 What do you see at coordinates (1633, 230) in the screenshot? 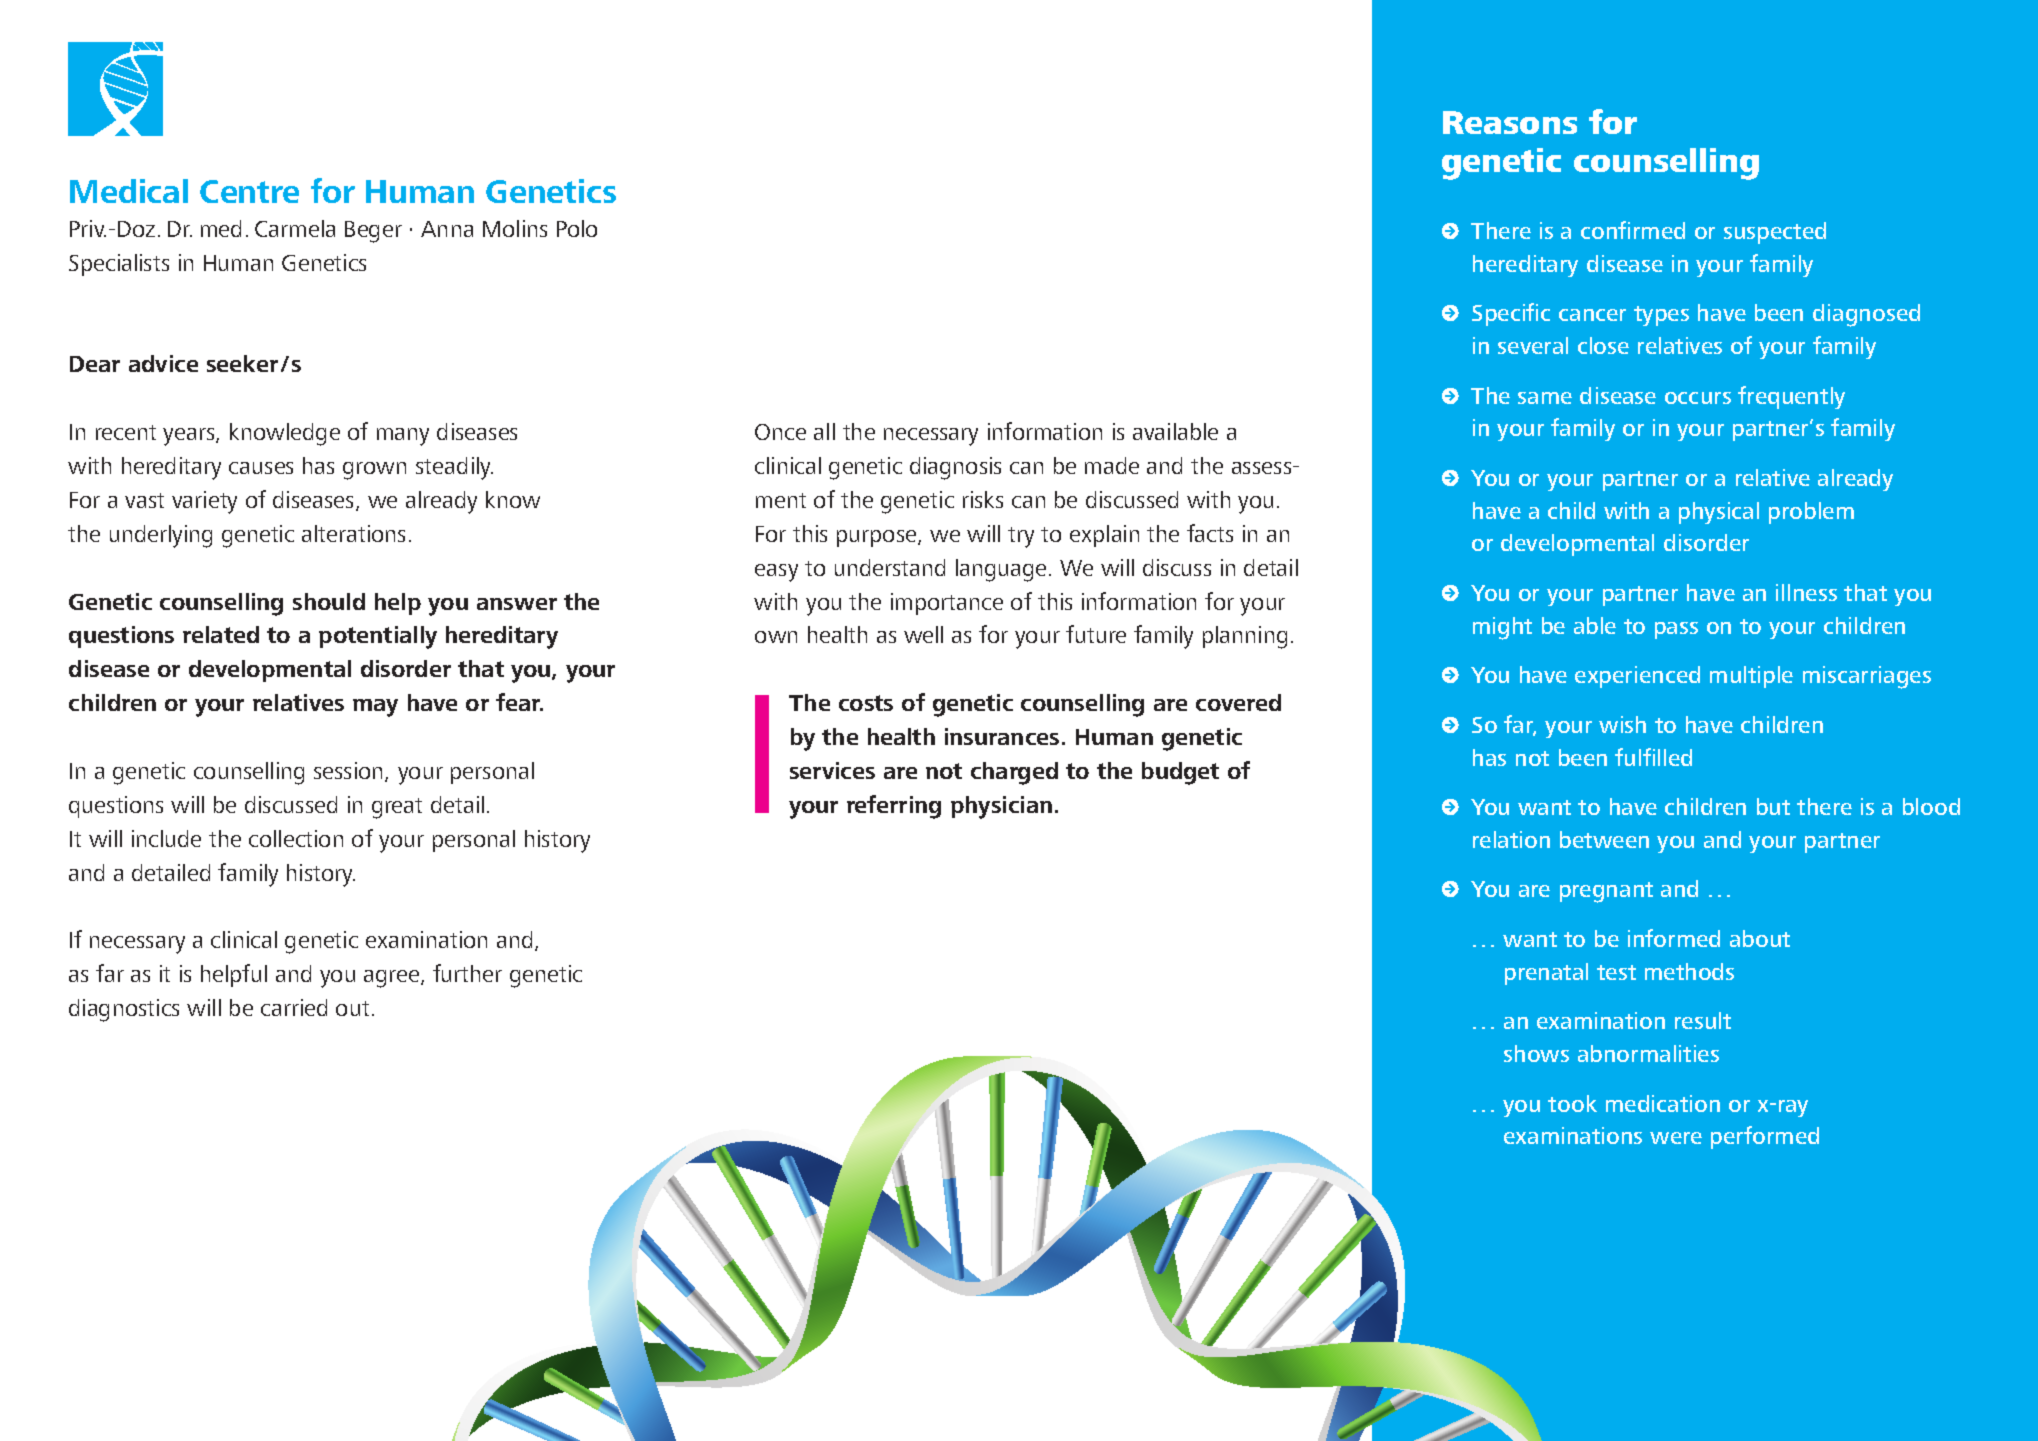
I see `confirmed` at bounding box center [1633, 230].
